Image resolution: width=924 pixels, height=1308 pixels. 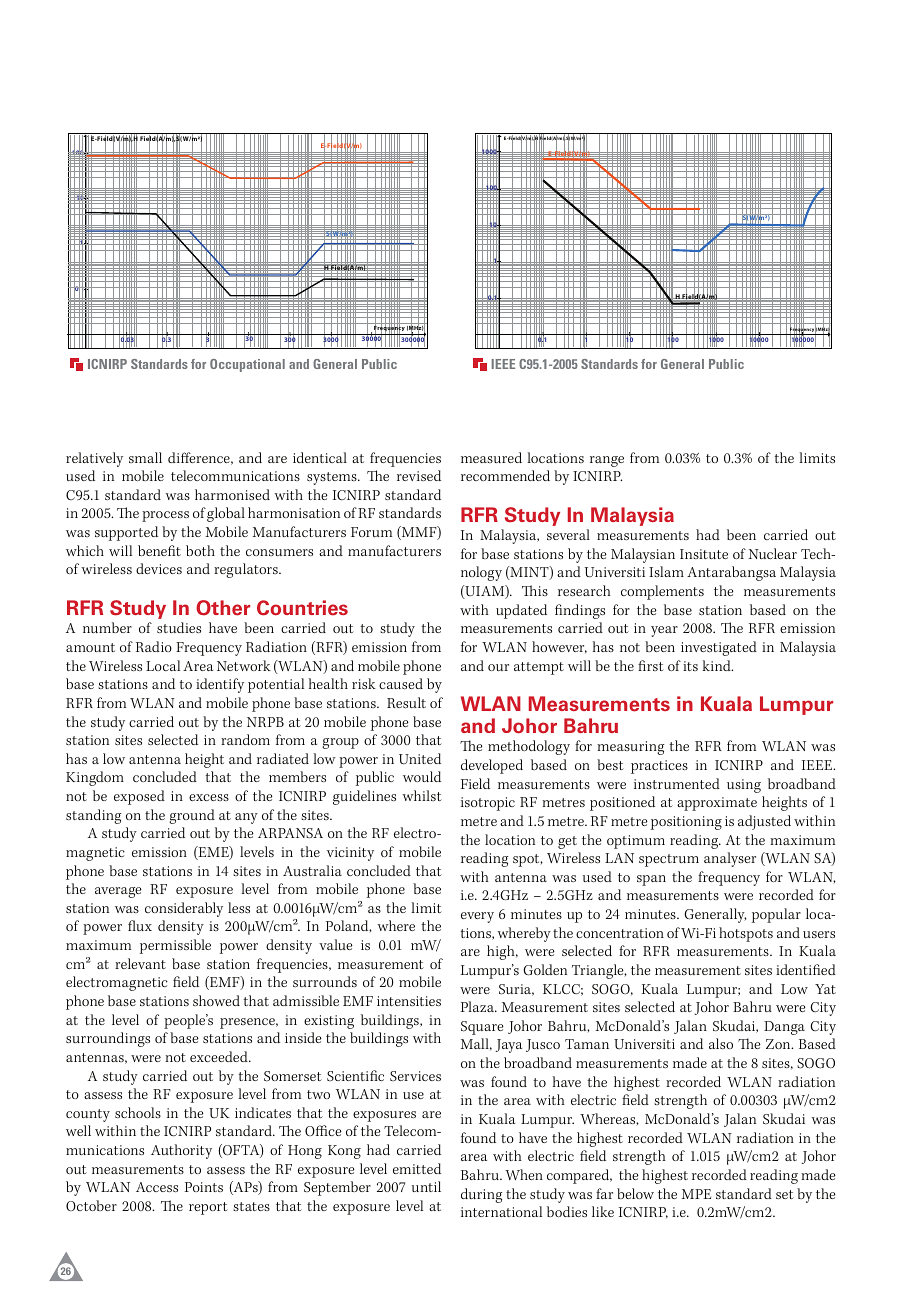 What do you see at coordinates (157, 1187) in the screenshot?
I see `Access` at bounding box center [157, 1187].
